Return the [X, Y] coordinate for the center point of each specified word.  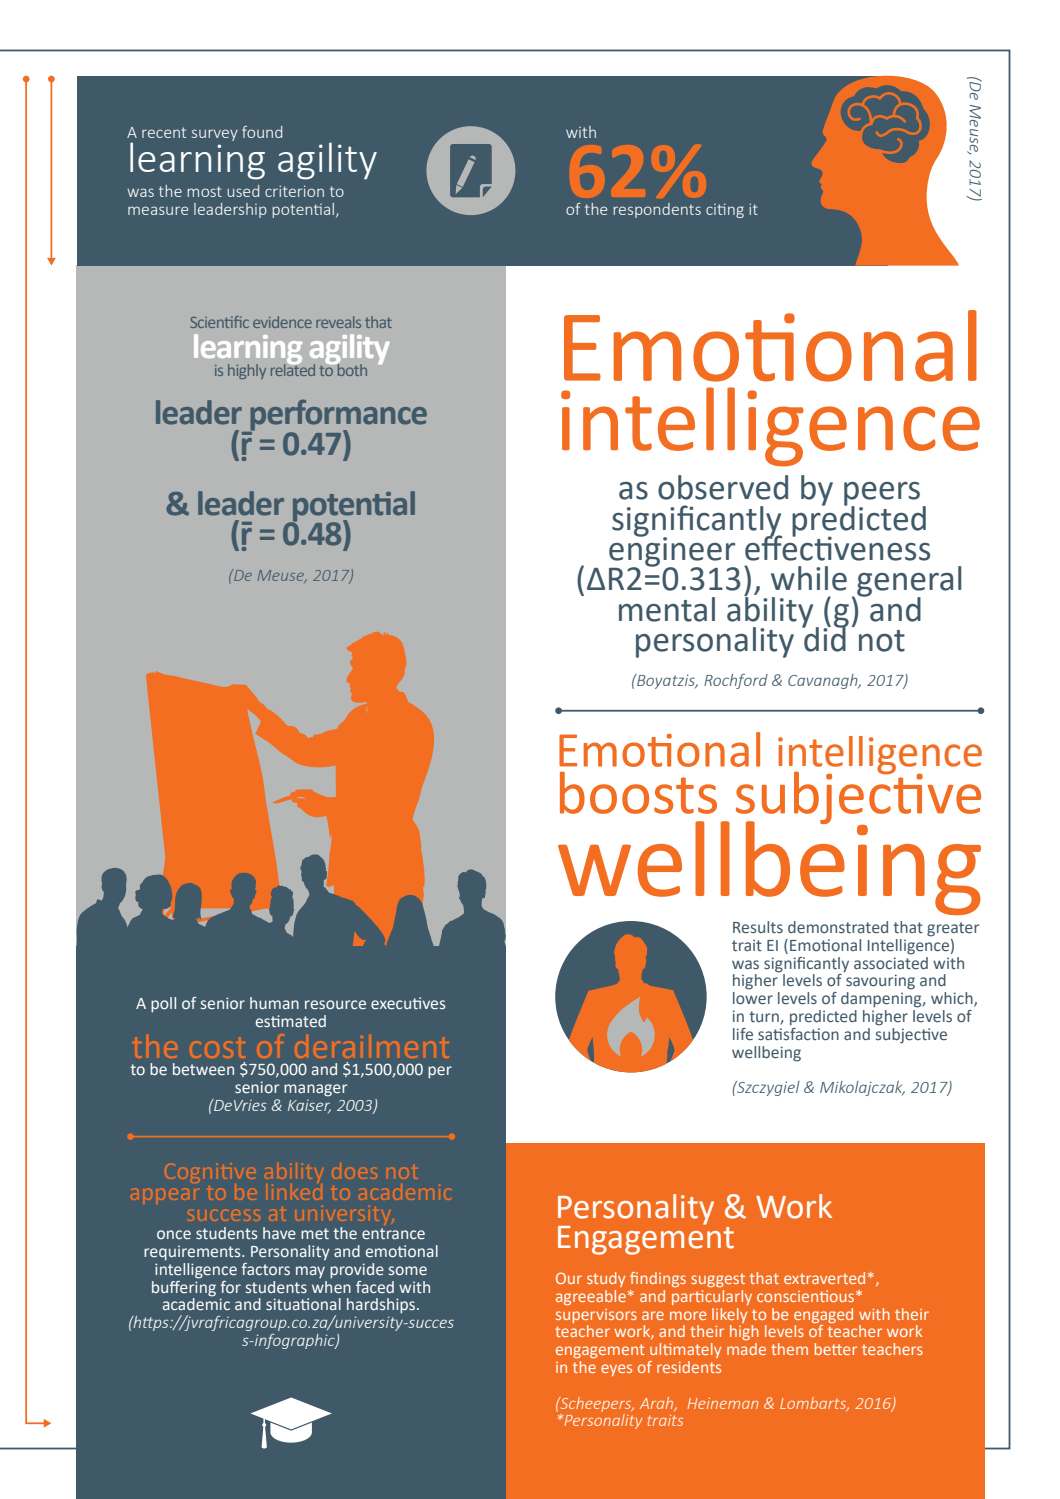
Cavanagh [824, 681]
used [243, 191]
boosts [638, 793]
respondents [657, 210]
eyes [616, 1370]
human [274, 1003]
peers [882, 495]
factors [265, 1269]
